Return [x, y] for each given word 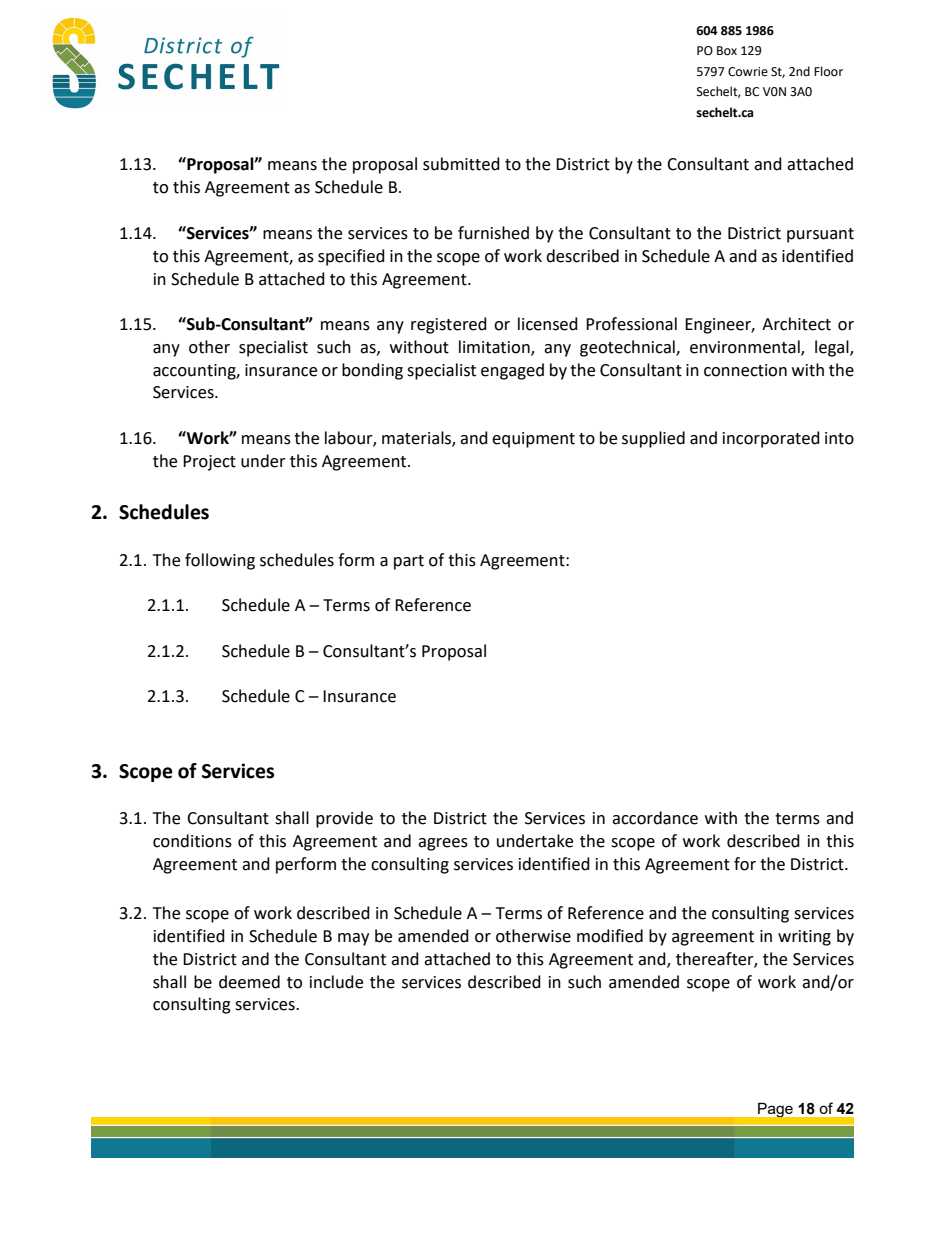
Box [727, 51]
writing [804, 938]
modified [610, 936]
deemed [249, 982]
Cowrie [748, 72]
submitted [461, 164]
